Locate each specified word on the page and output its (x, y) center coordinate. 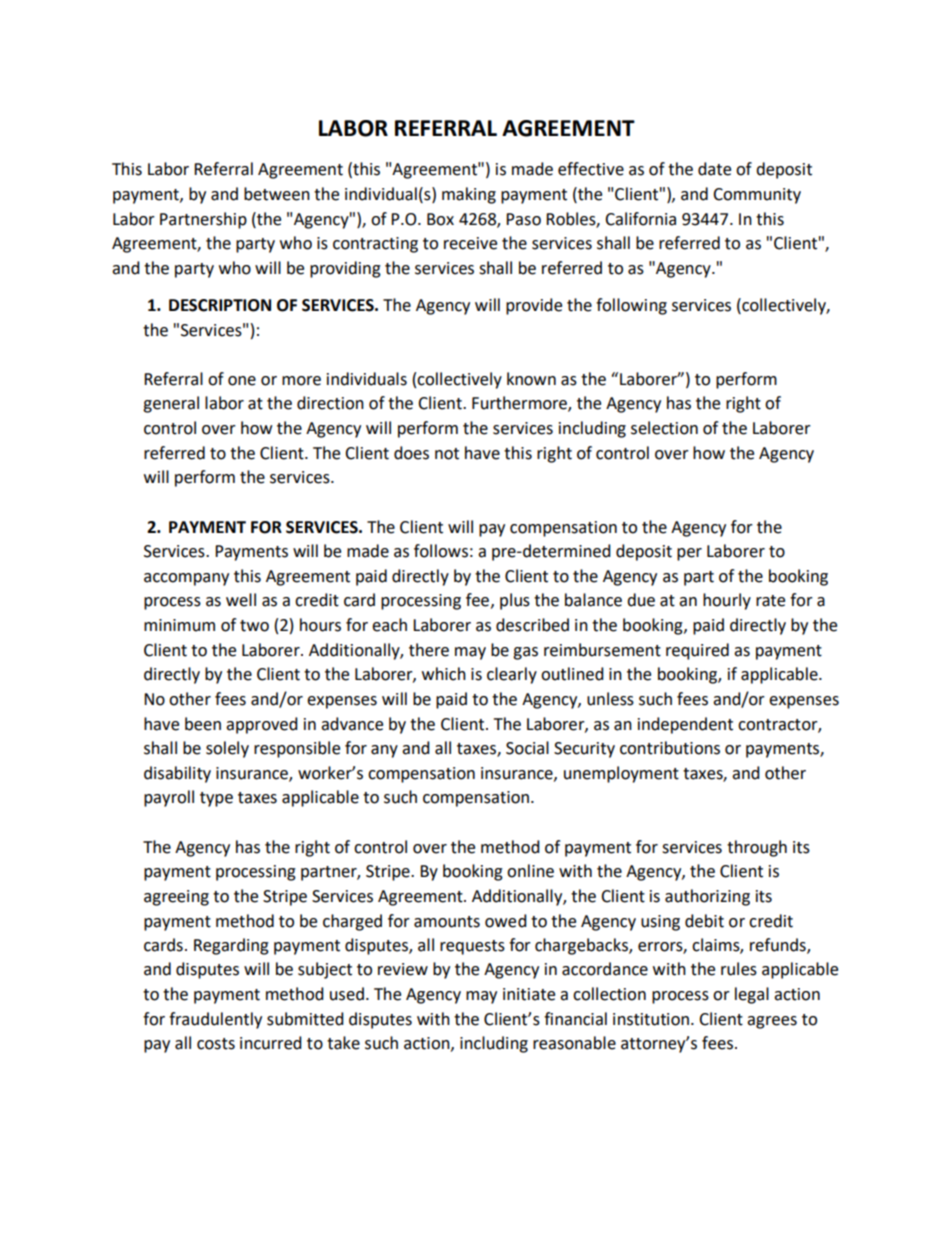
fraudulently (215, 1020)
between (277, 194)
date (714, 169)
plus (515, 601)
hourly (727, 601)
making (469, 195)
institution (651, 1019)
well (241, 600)
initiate (529, 994)
